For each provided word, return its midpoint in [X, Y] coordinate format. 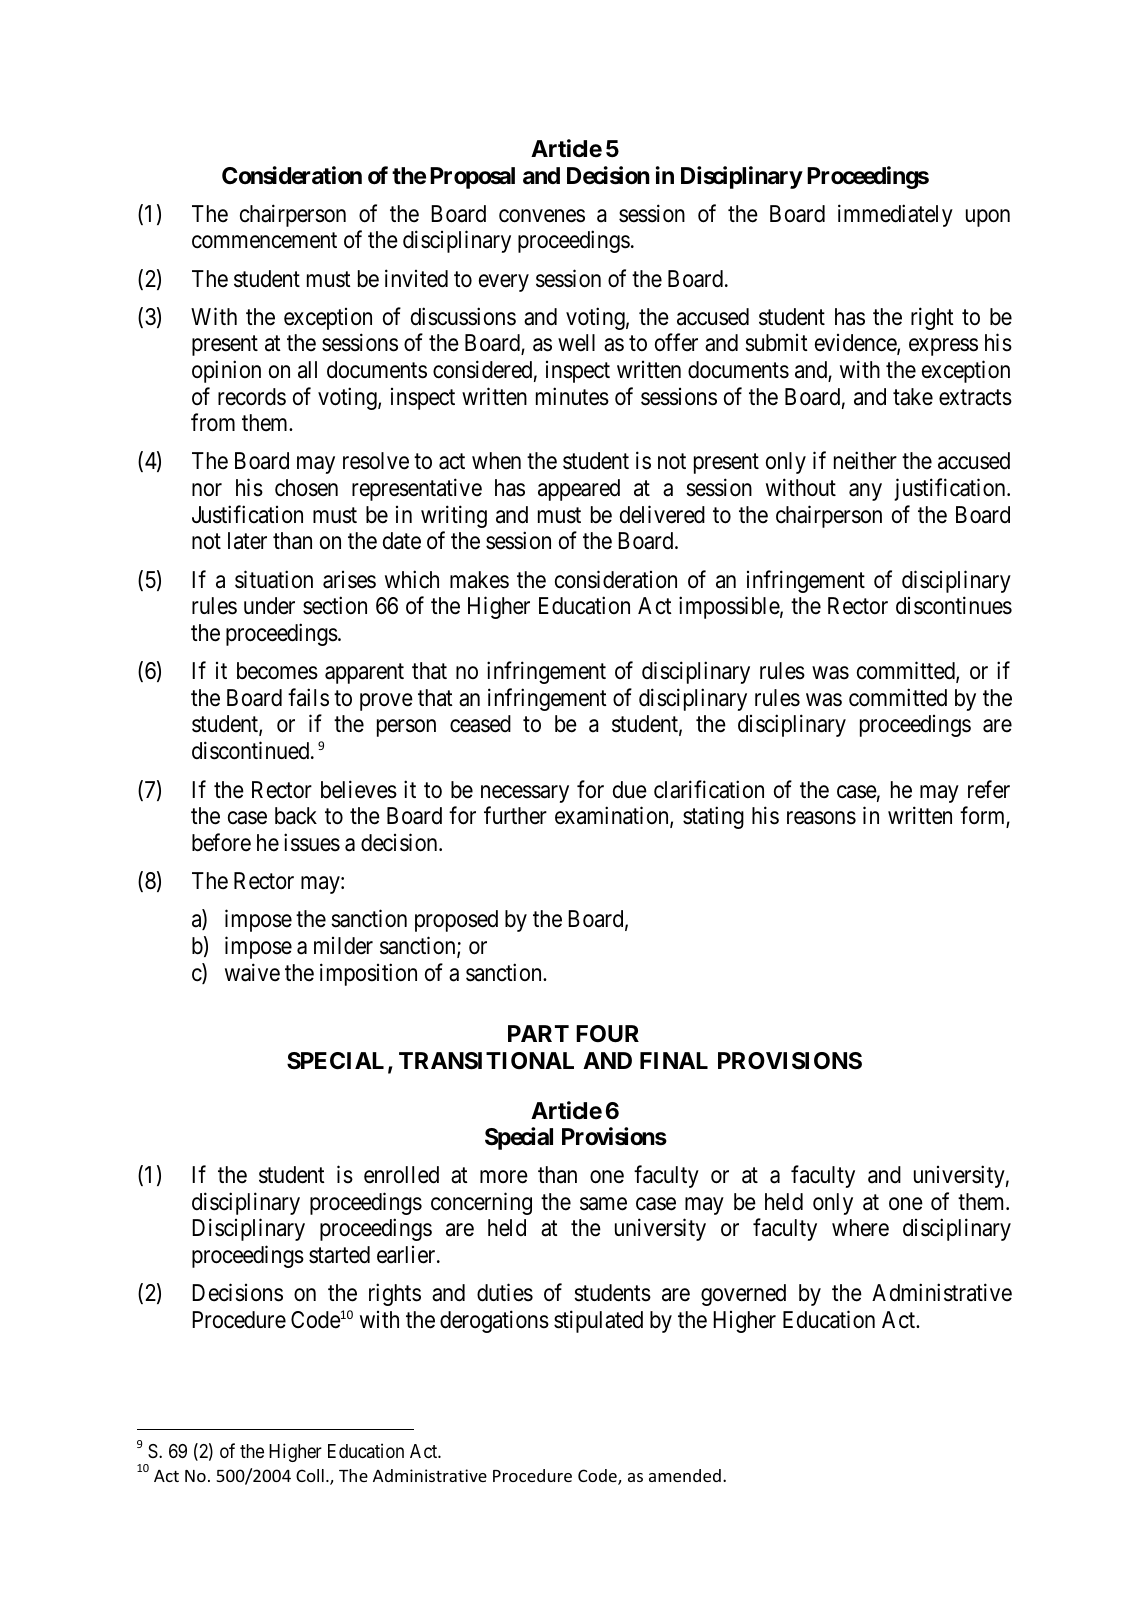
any [865, 492]
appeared [579, 490]
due [630, 790]
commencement [264, 241]
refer [989, 789]
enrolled [401, 1175]
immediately [895, 215]
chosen [306, 488]
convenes [542, 216]
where [860, 1228]
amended [685, 1475]
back [296, 816]
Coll [310, 1475]
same [603, 1204]
